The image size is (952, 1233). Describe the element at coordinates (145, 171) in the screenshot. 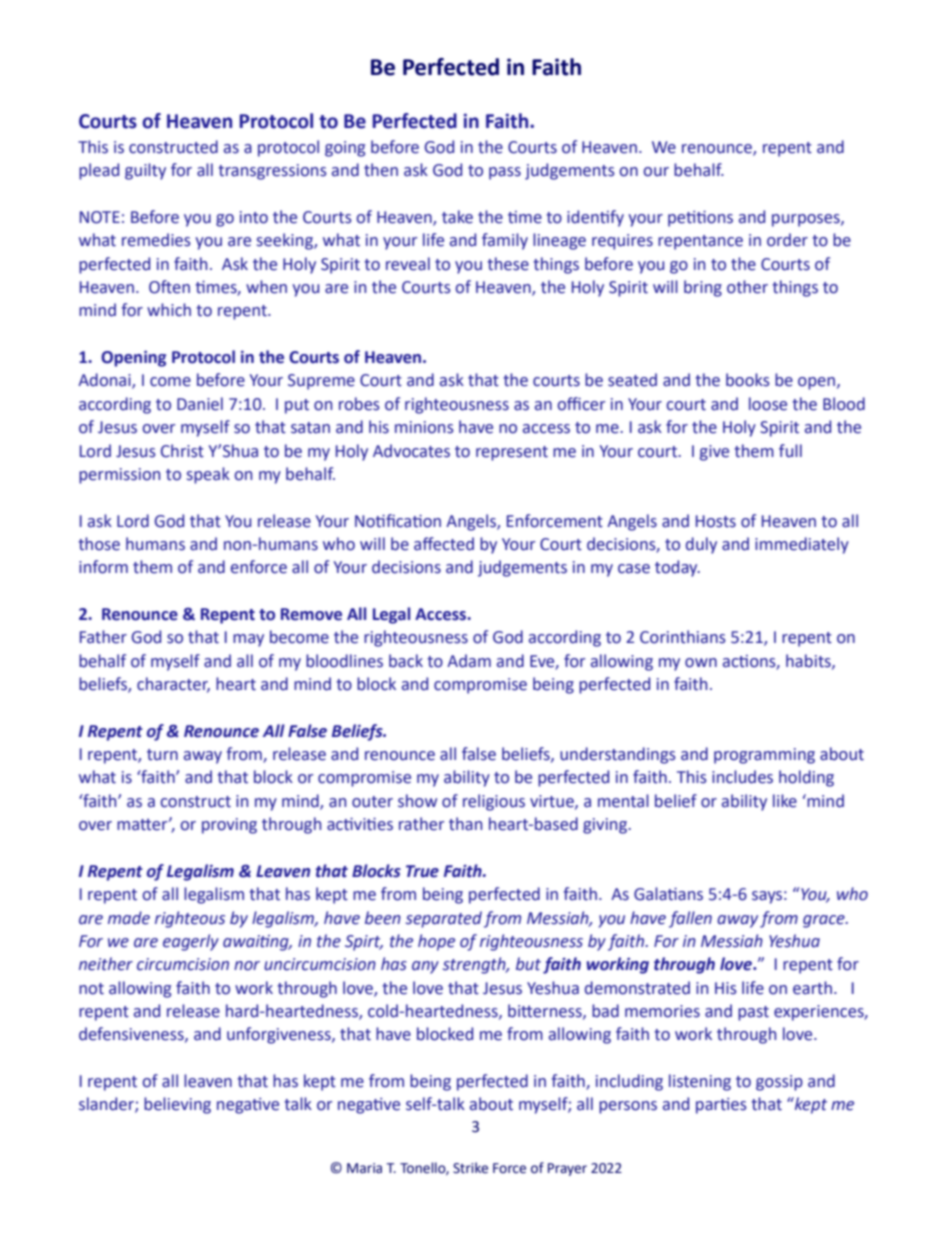

I see `guilty` at that location.
